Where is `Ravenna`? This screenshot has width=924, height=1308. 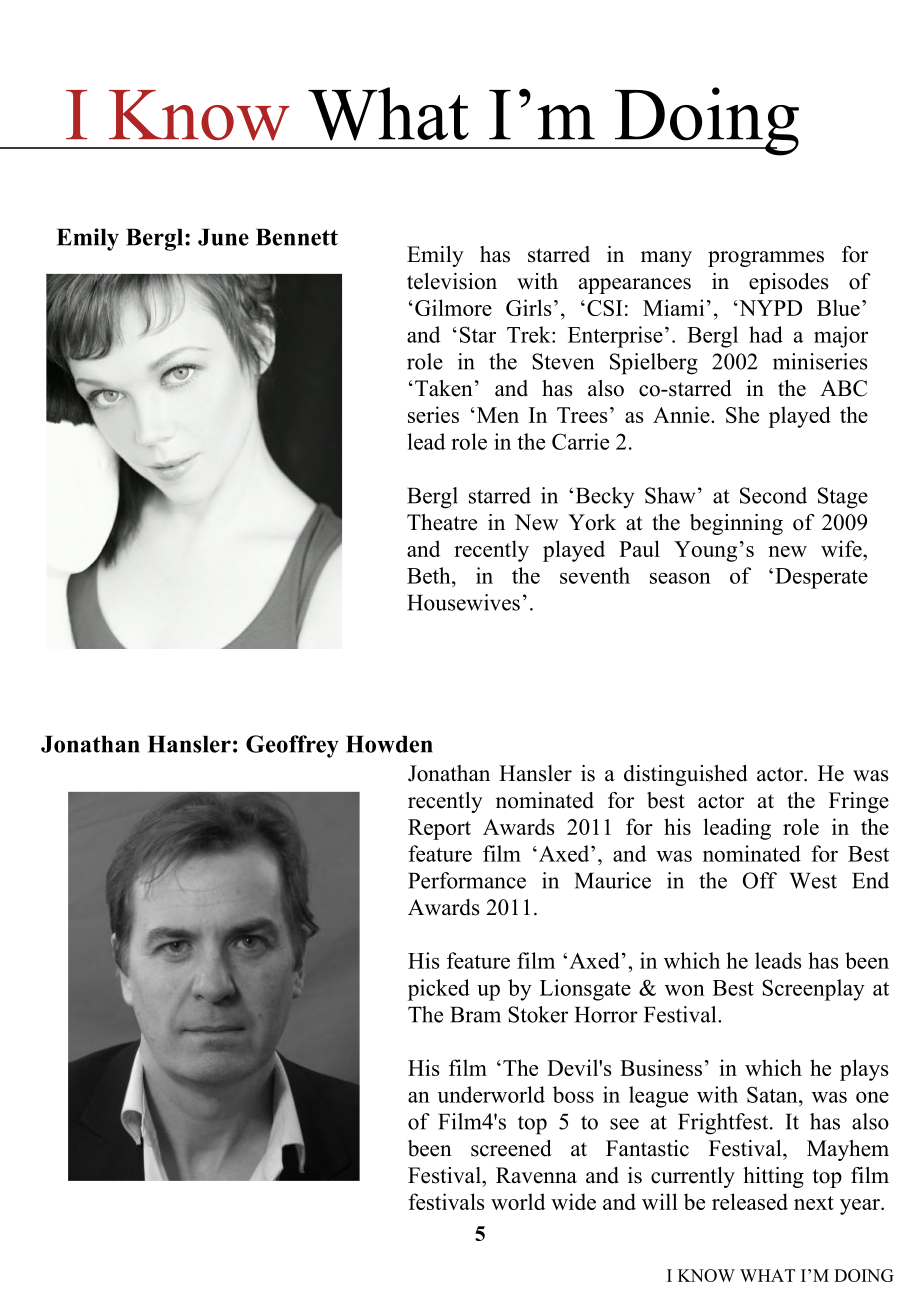 Ravenna is located at coordinates (536, 1175).
